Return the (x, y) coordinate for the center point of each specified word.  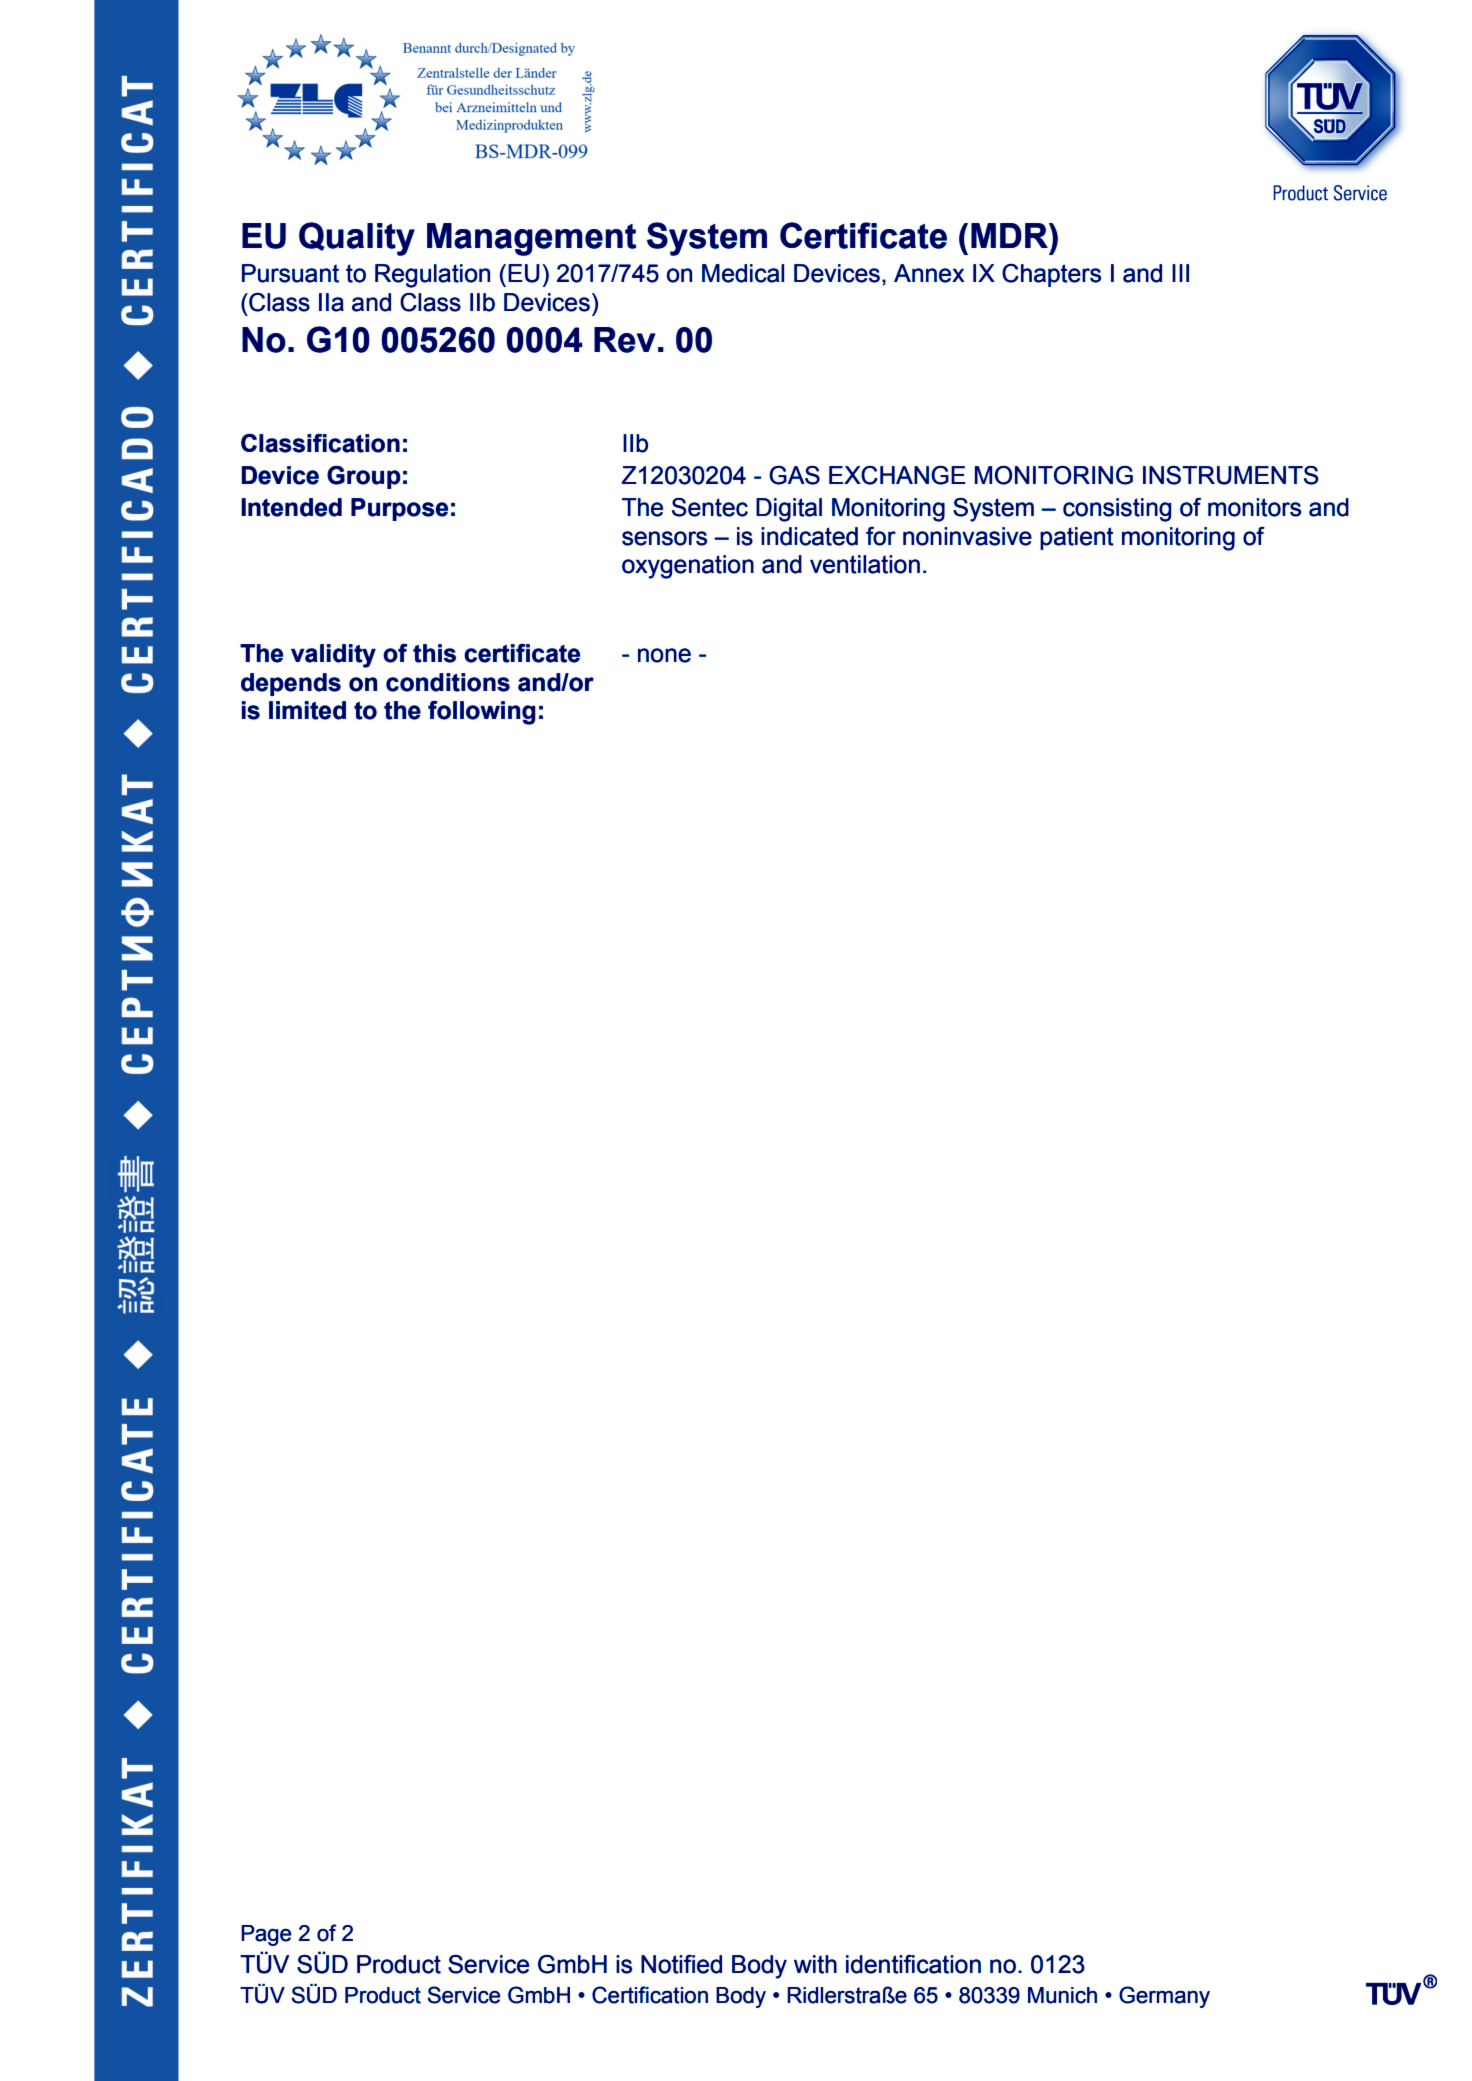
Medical (743, 273)
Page (266, 1935)
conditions (448, 682)
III (1180, 273)
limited (307, 710)
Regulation (432, 276)
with (815, 1964)
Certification (650, 1995)
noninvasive (967, 536)
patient (1077, 538)
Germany (1164, 1997)
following (482, 713)
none (664, 655)
